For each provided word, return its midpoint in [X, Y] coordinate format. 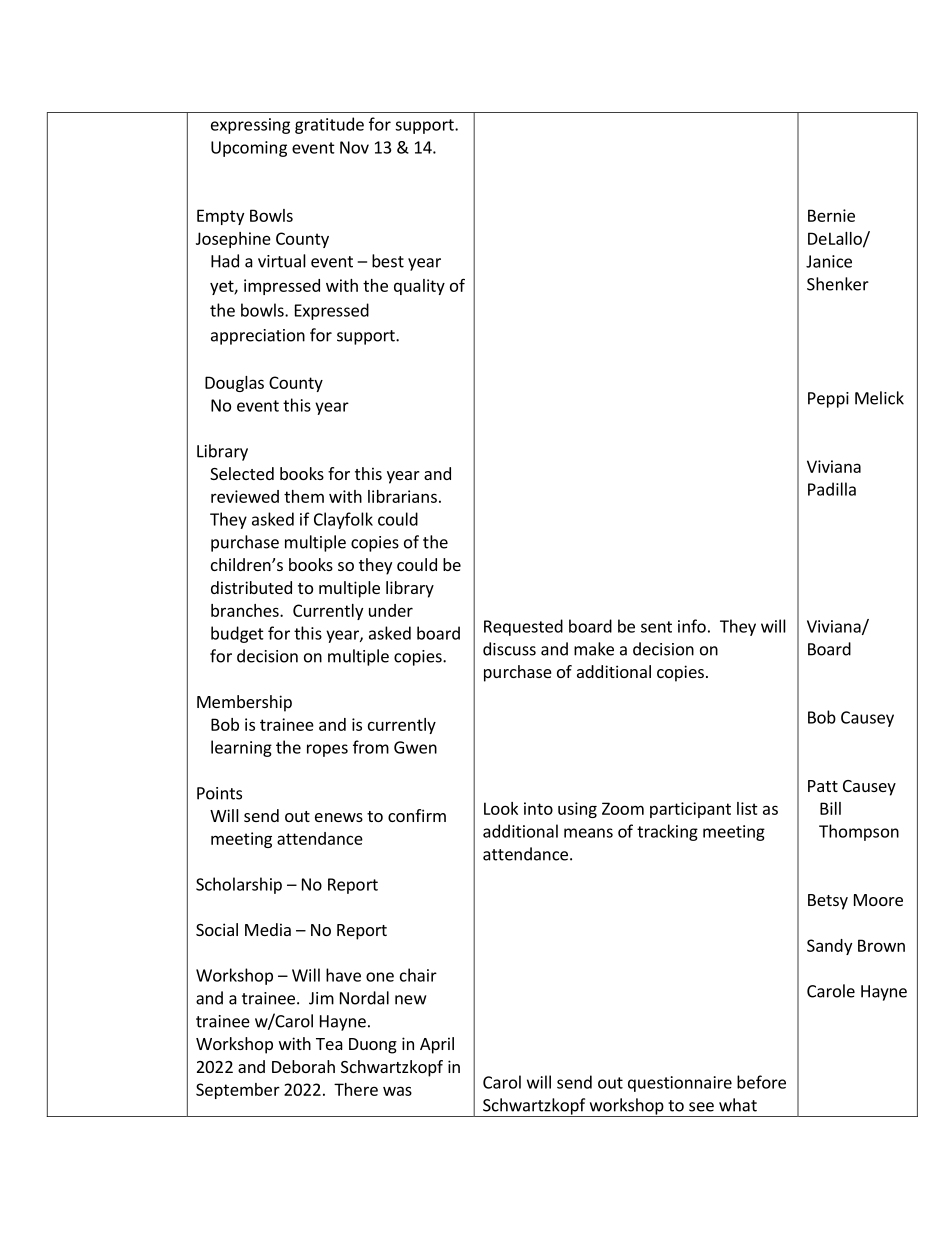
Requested [523, 627]
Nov [354, 147]
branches [246, 610]
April [437, 1045]
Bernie [831, 215]
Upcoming [249, 149]
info [692, 626]
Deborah [303, 1066]
